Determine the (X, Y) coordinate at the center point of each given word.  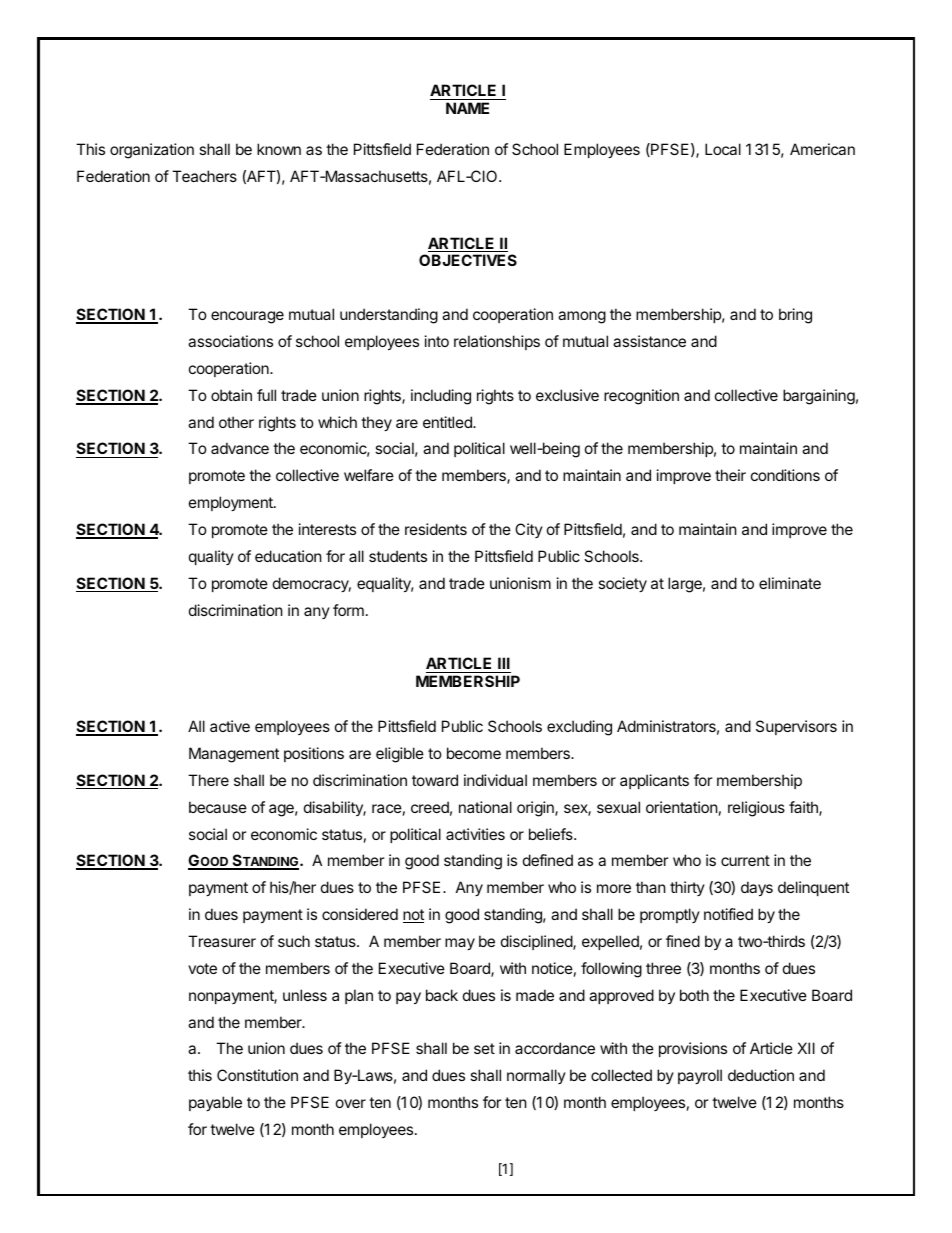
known (279, 149)
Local (723, 149)
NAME (467, 108)
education (288, 556)
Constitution (257, 1075)
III (504, 663)
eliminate (790, 583)
